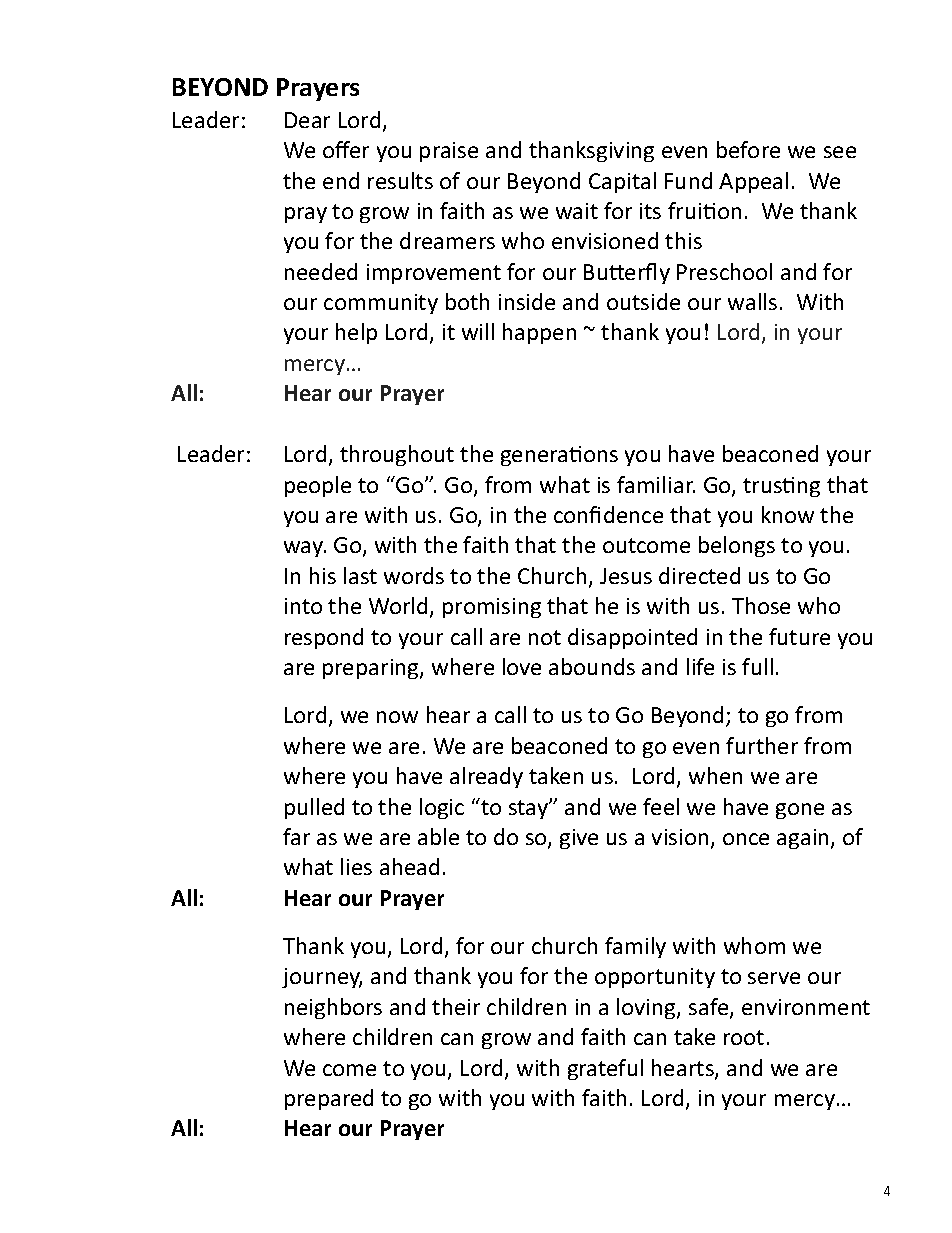 The height and width of the page is (1233, 952). Describe the element at coordinates (579, 839) in the page. I see `give` at that location.
